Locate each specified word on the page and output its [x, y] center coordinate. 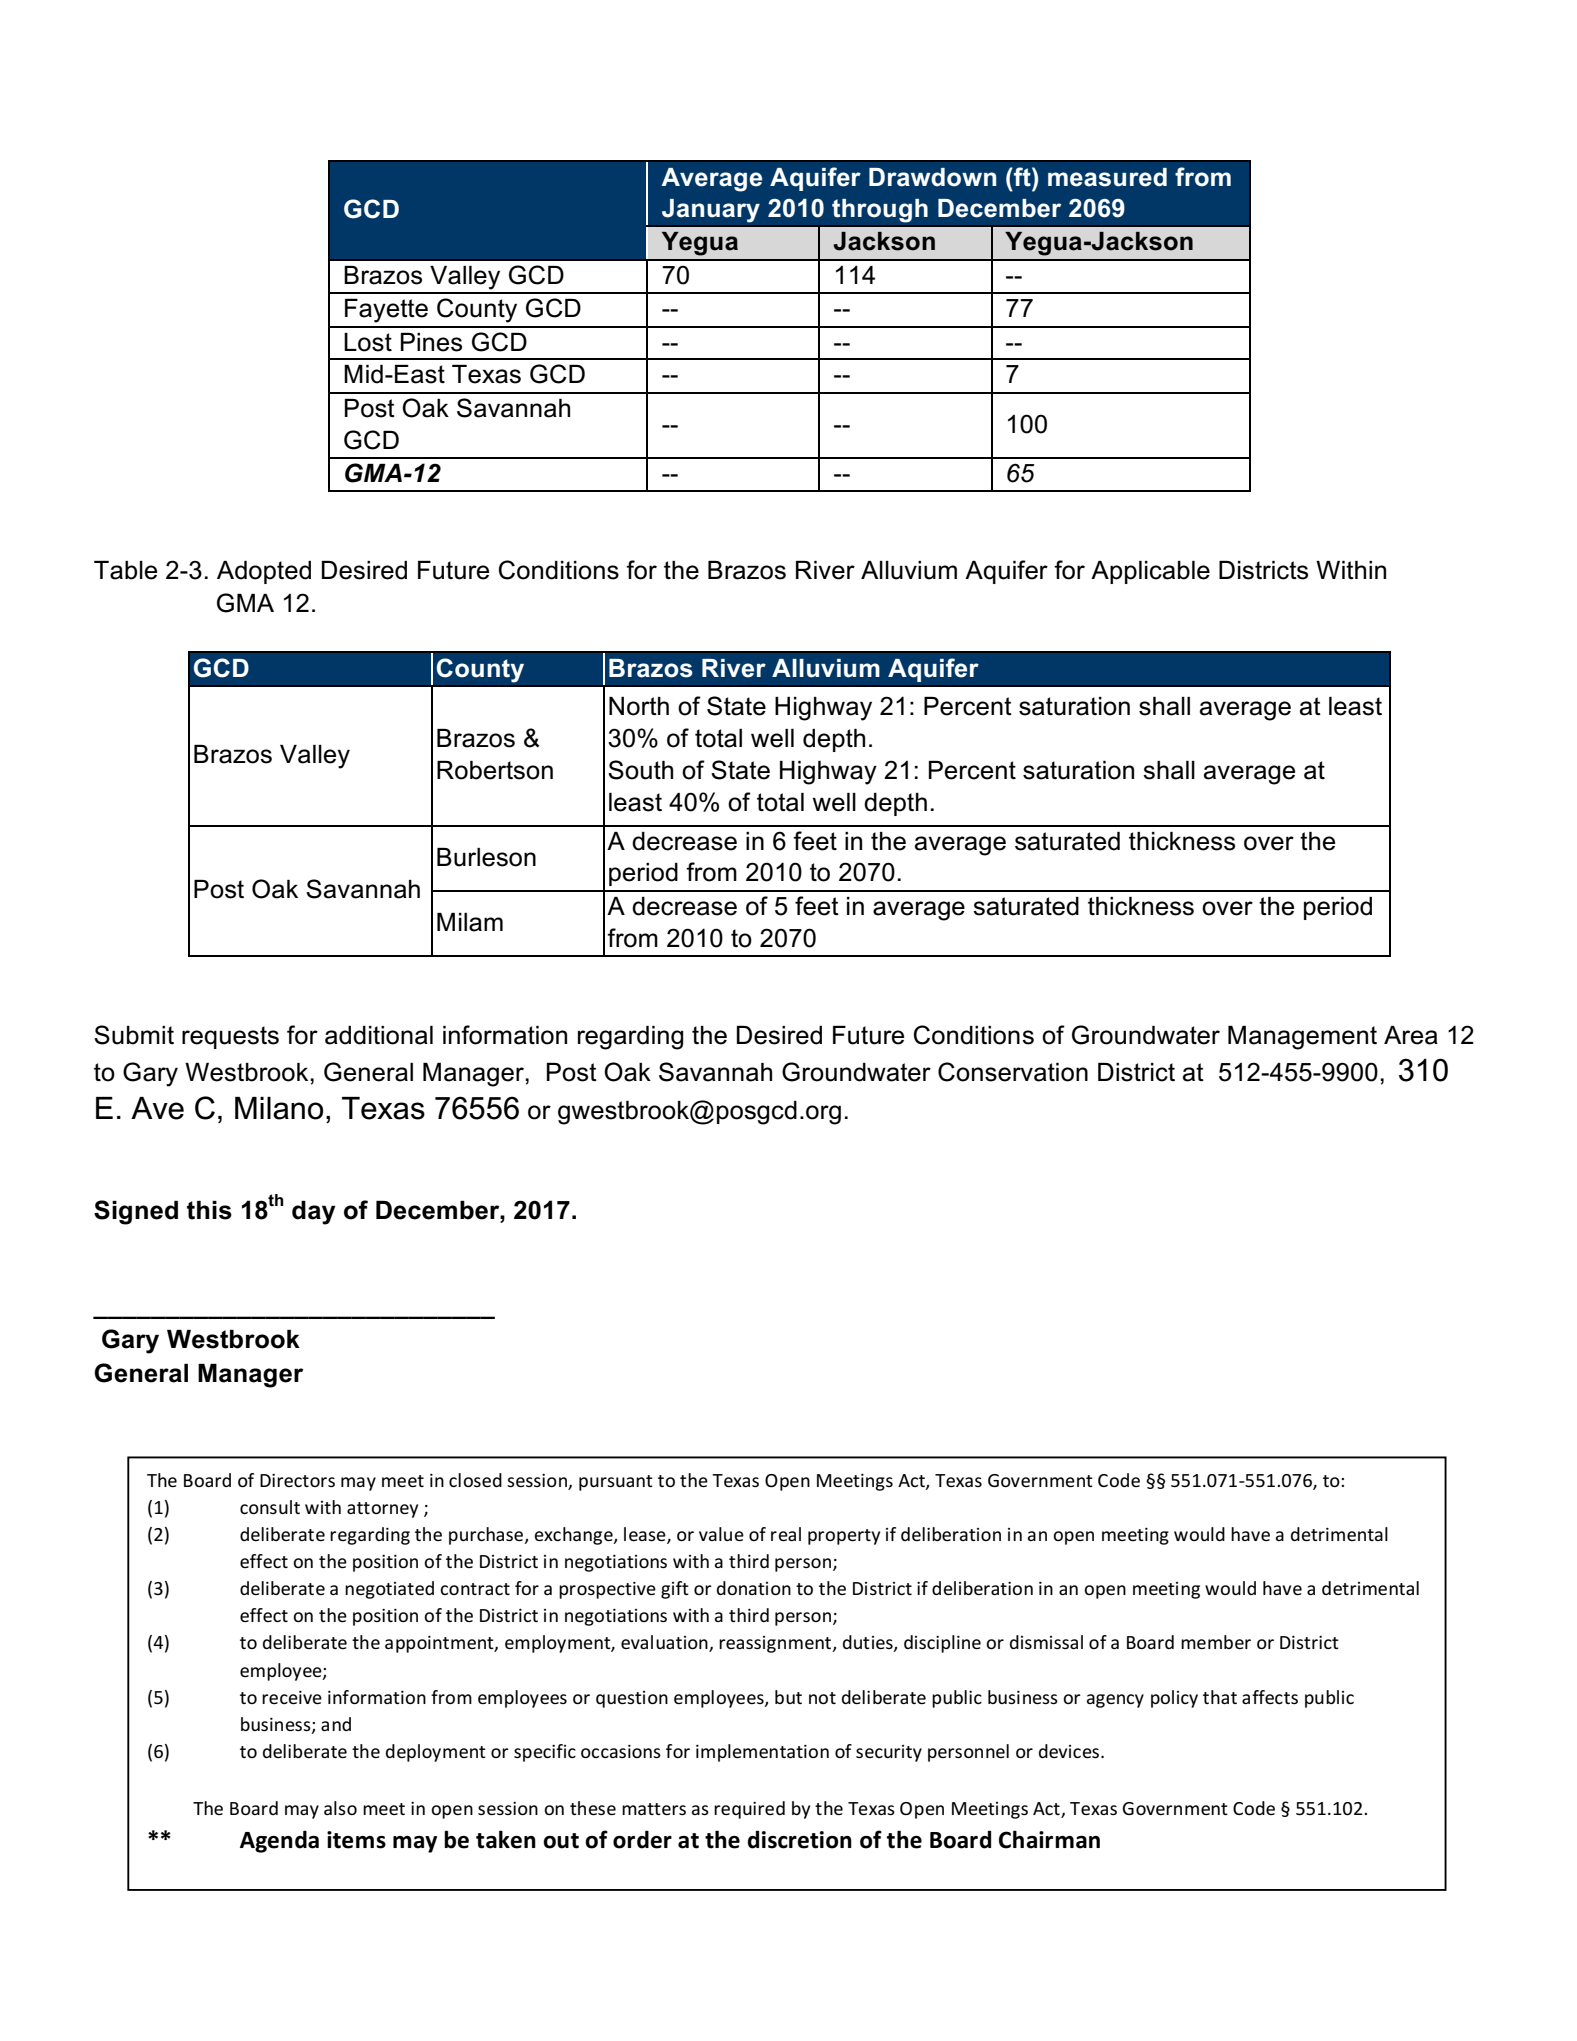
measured [1107, 177]
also [340, 1808]
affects [1270, 1697]
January [711, 210]
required [749, 1810]
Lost [368, 342]
